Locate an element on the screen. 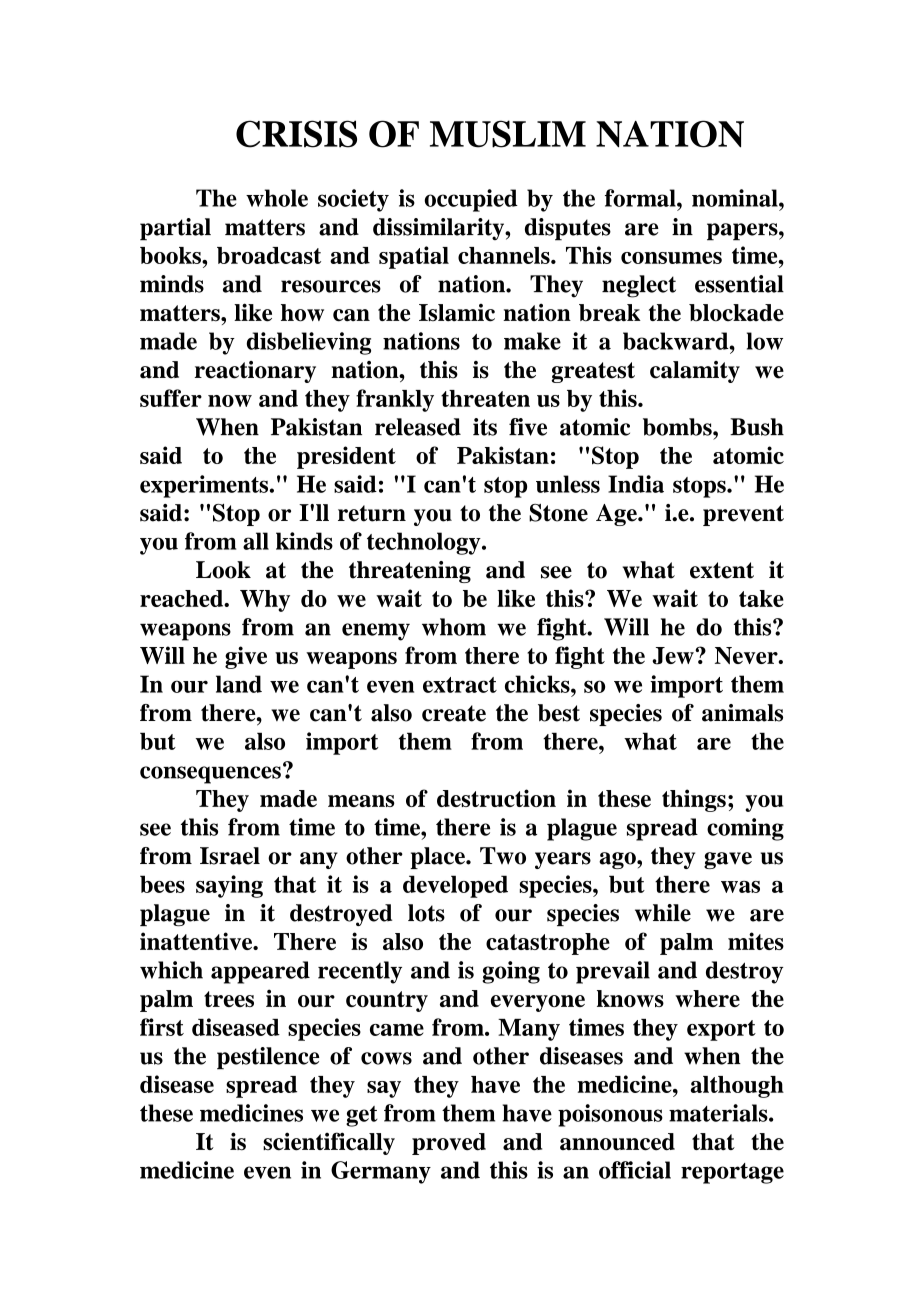 The width and height of the screenshot is (924, 1308). whom is located at coordinates (454, 627).
